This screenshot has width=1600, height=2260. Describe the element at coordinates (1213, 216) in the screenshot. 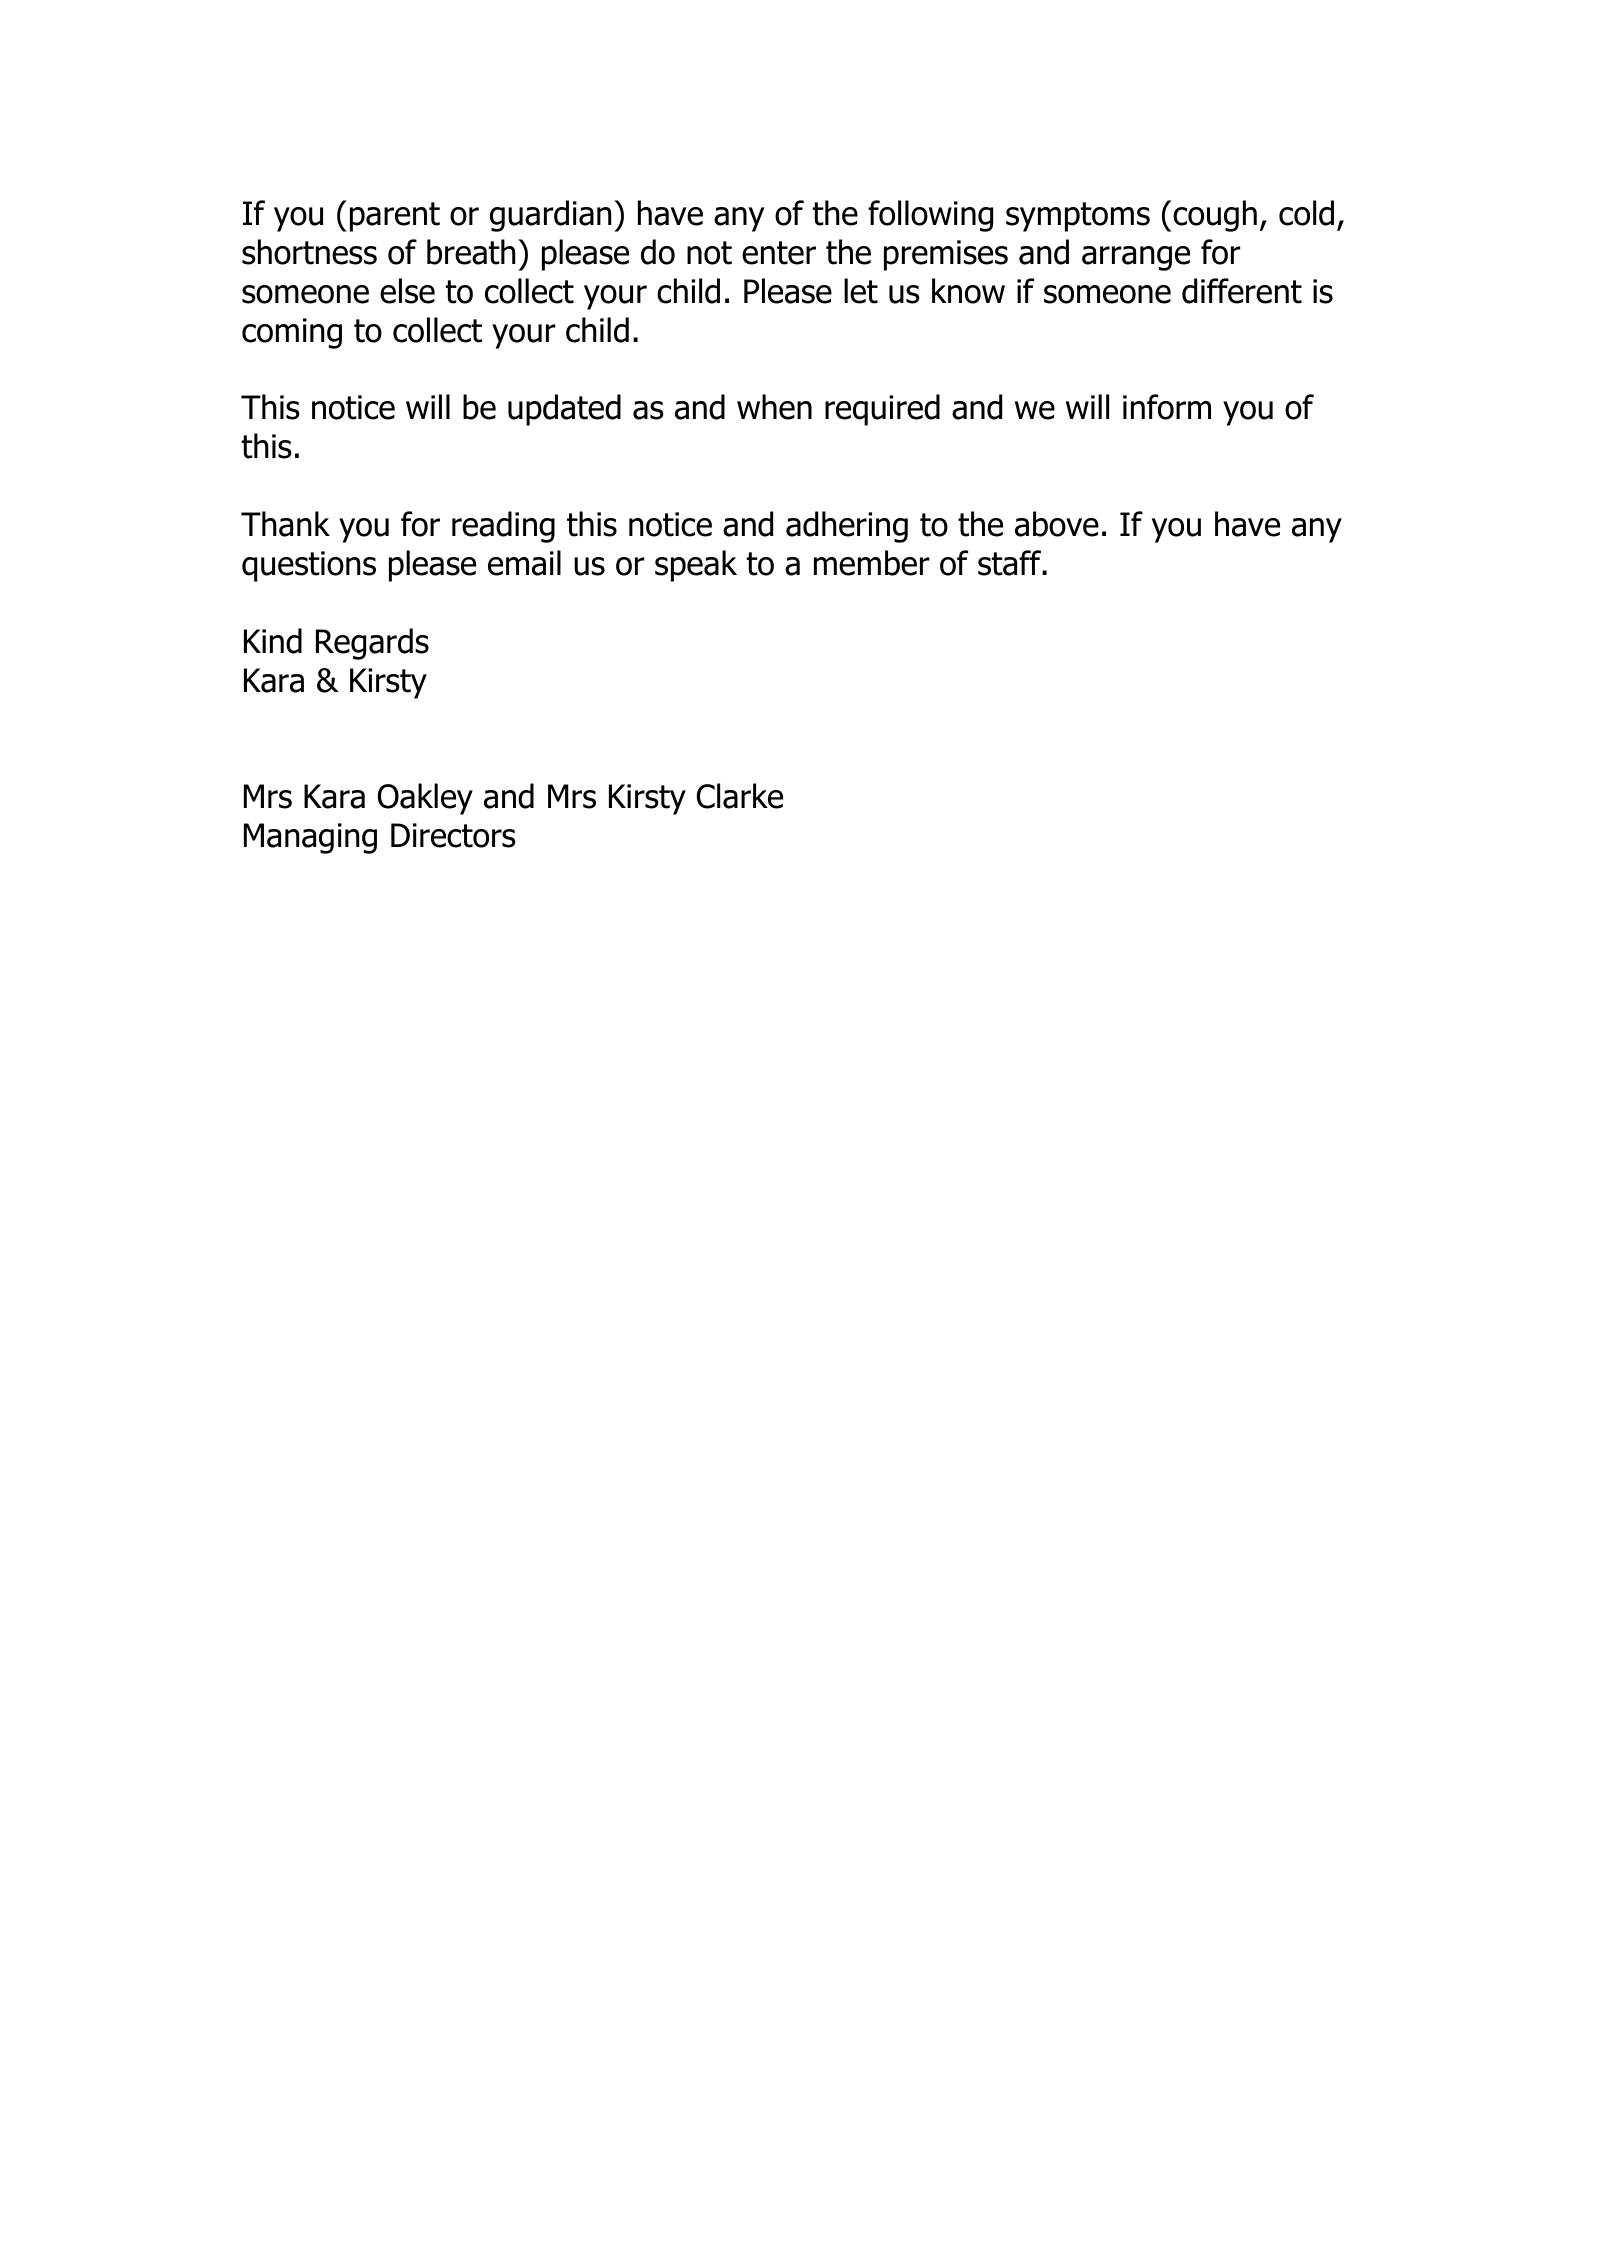

I see `cough` at that location.
